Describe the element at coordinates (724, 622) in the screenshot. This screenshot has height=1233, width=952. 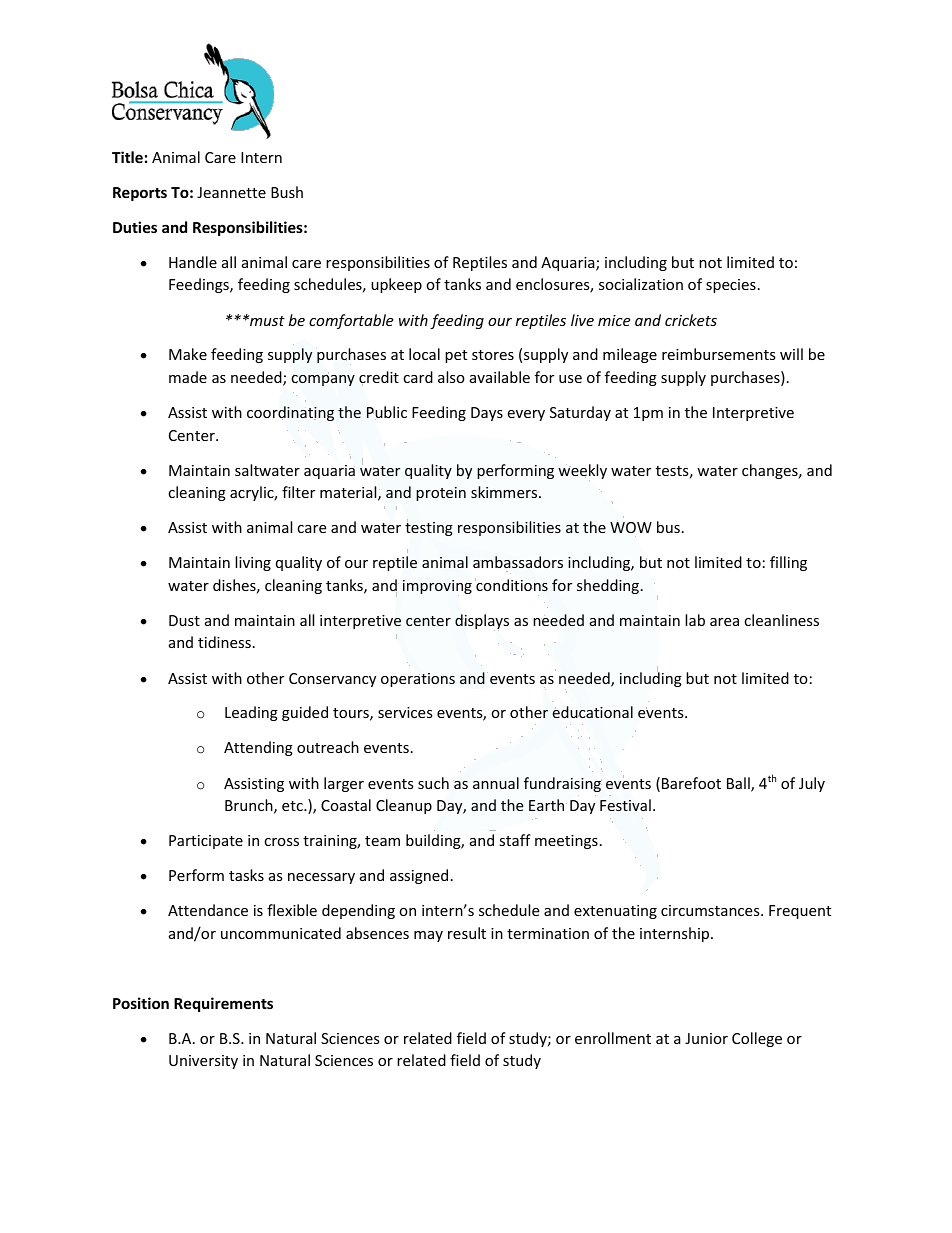
I see `area` at that location.
